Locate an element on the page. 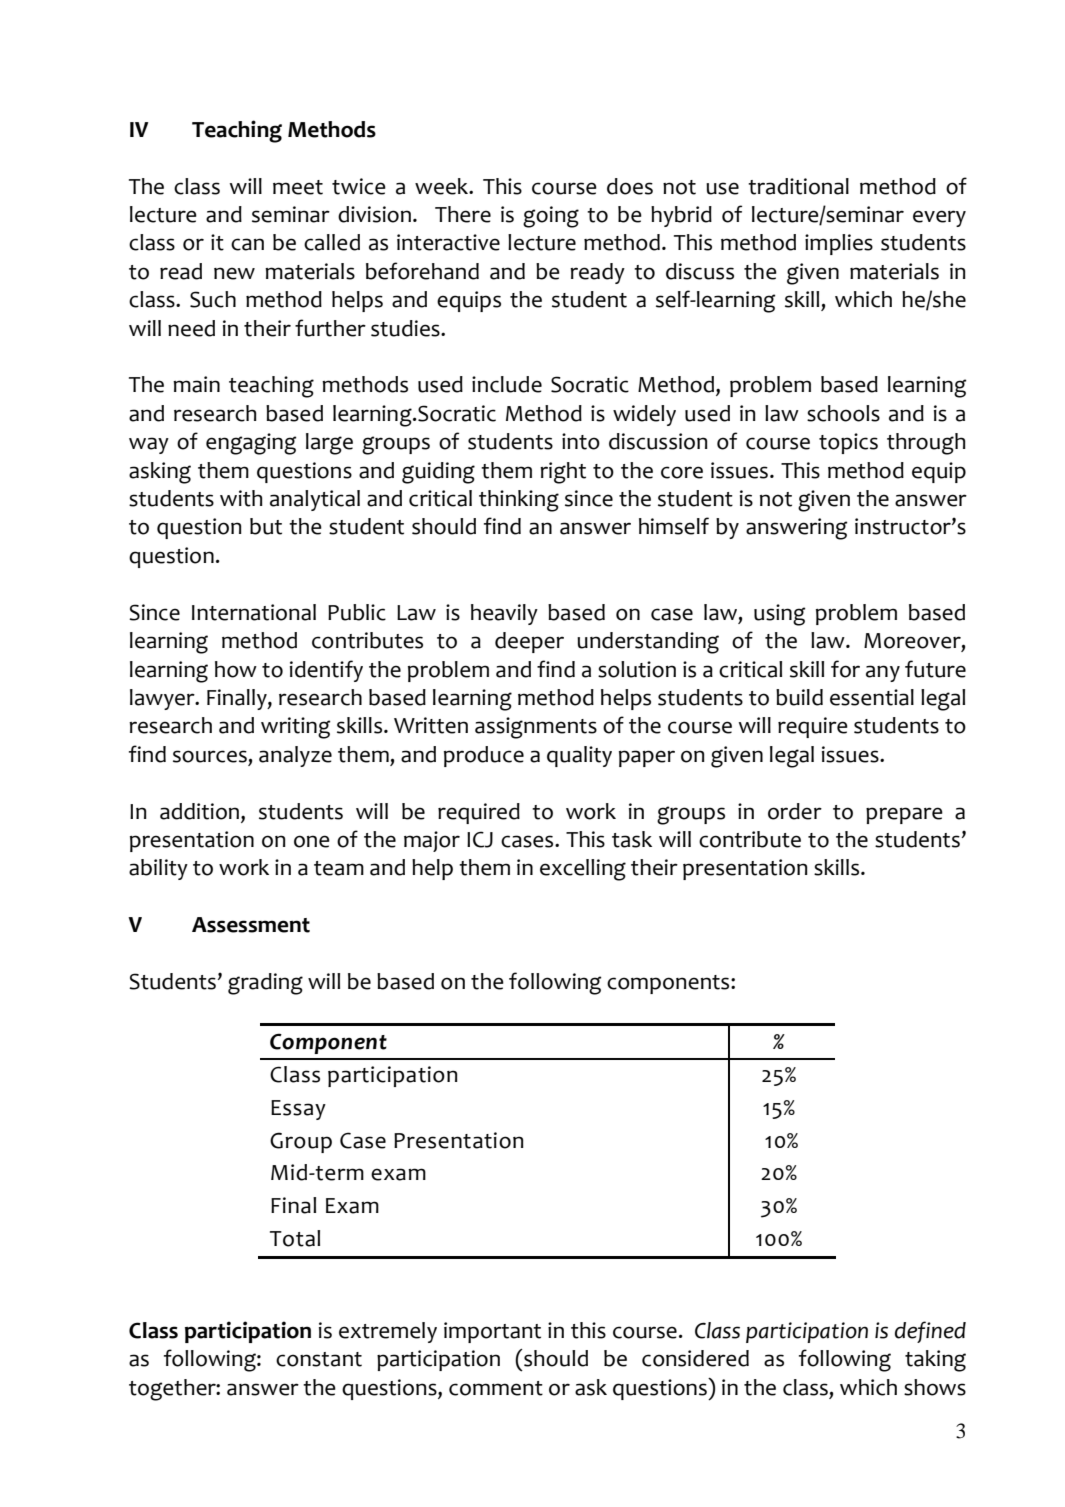  prepare is located at coordinates (904, 815).
